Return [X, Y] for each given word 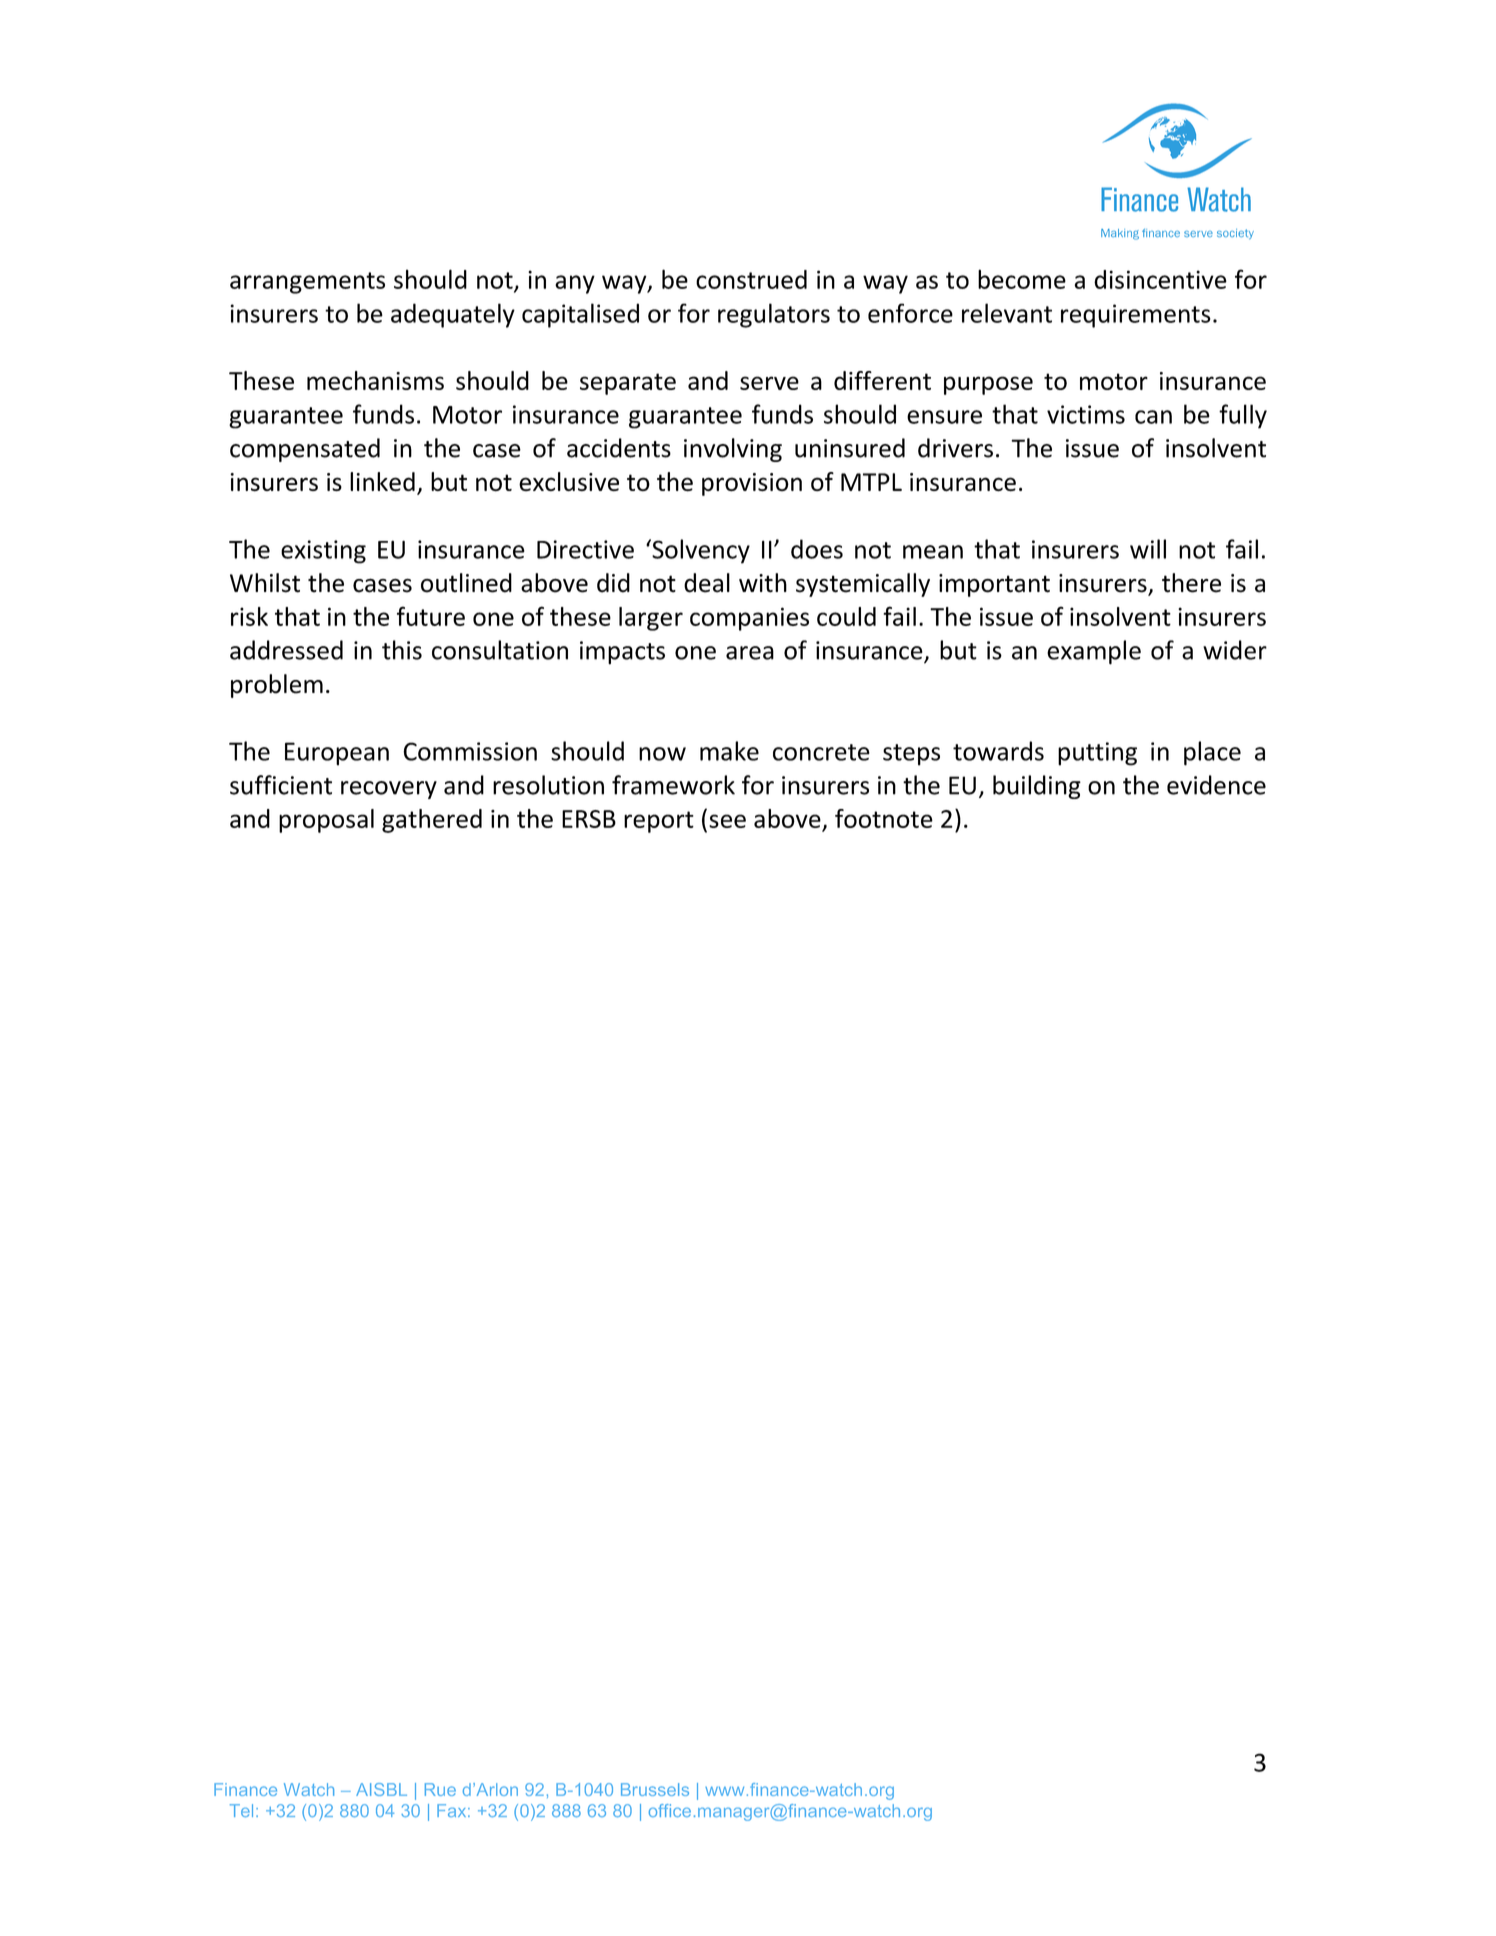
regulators [774, 315]
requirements [1136, 316]
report [659, 822]
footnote [884, 818]
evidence [1216, 785]
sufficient [281, 785]
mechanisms [375, 380]
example [1094, 652]
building [1037, 787]
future [431, 616]
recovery [389, 790]
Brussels [655, 1789]
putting [1097, 754]
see [727, 821]
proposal [326, 821]
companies [749, 619]
